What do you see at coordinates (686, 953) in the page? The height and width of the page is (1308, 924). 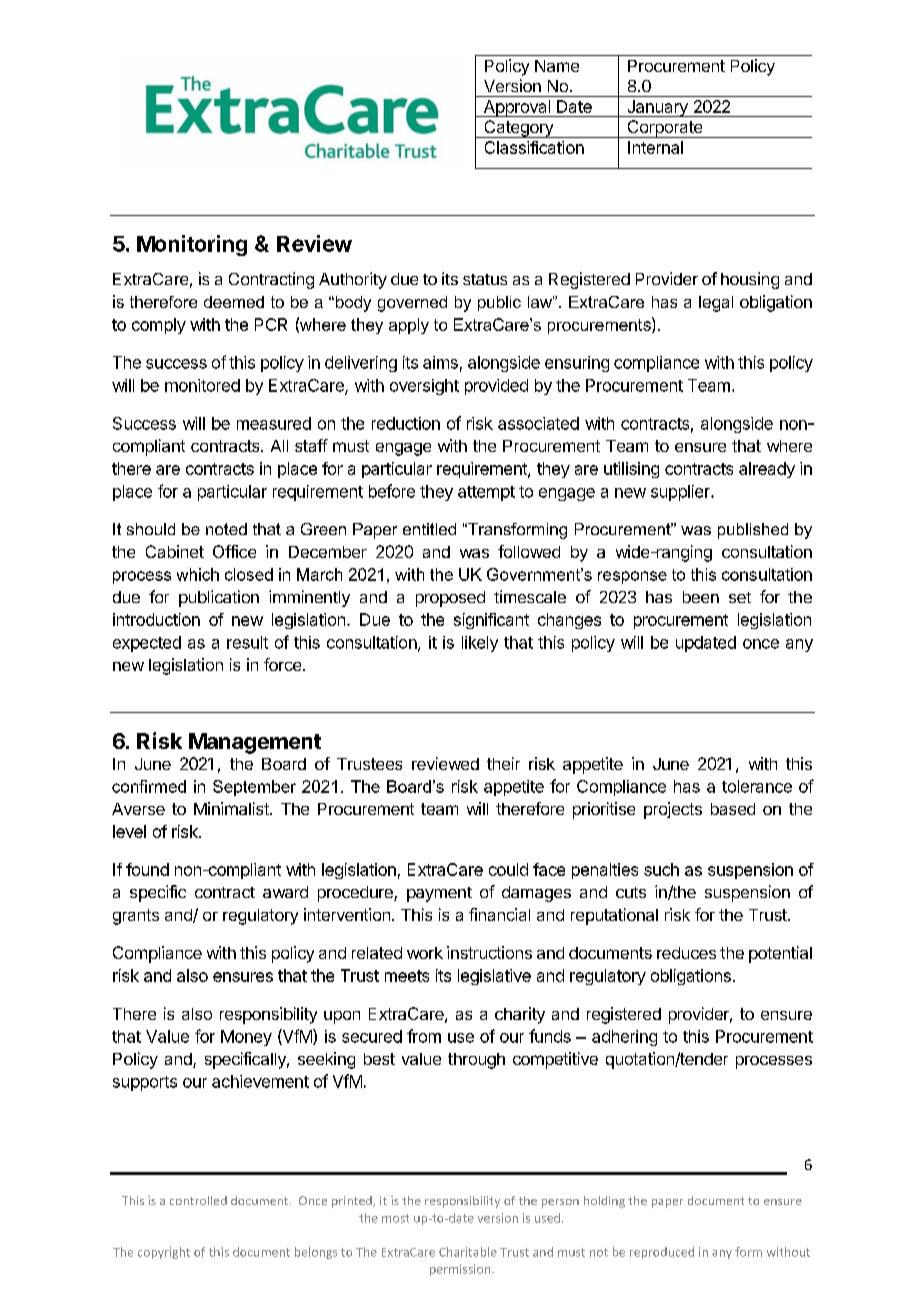 I see `reduces` at bounding box center [686, 953].
